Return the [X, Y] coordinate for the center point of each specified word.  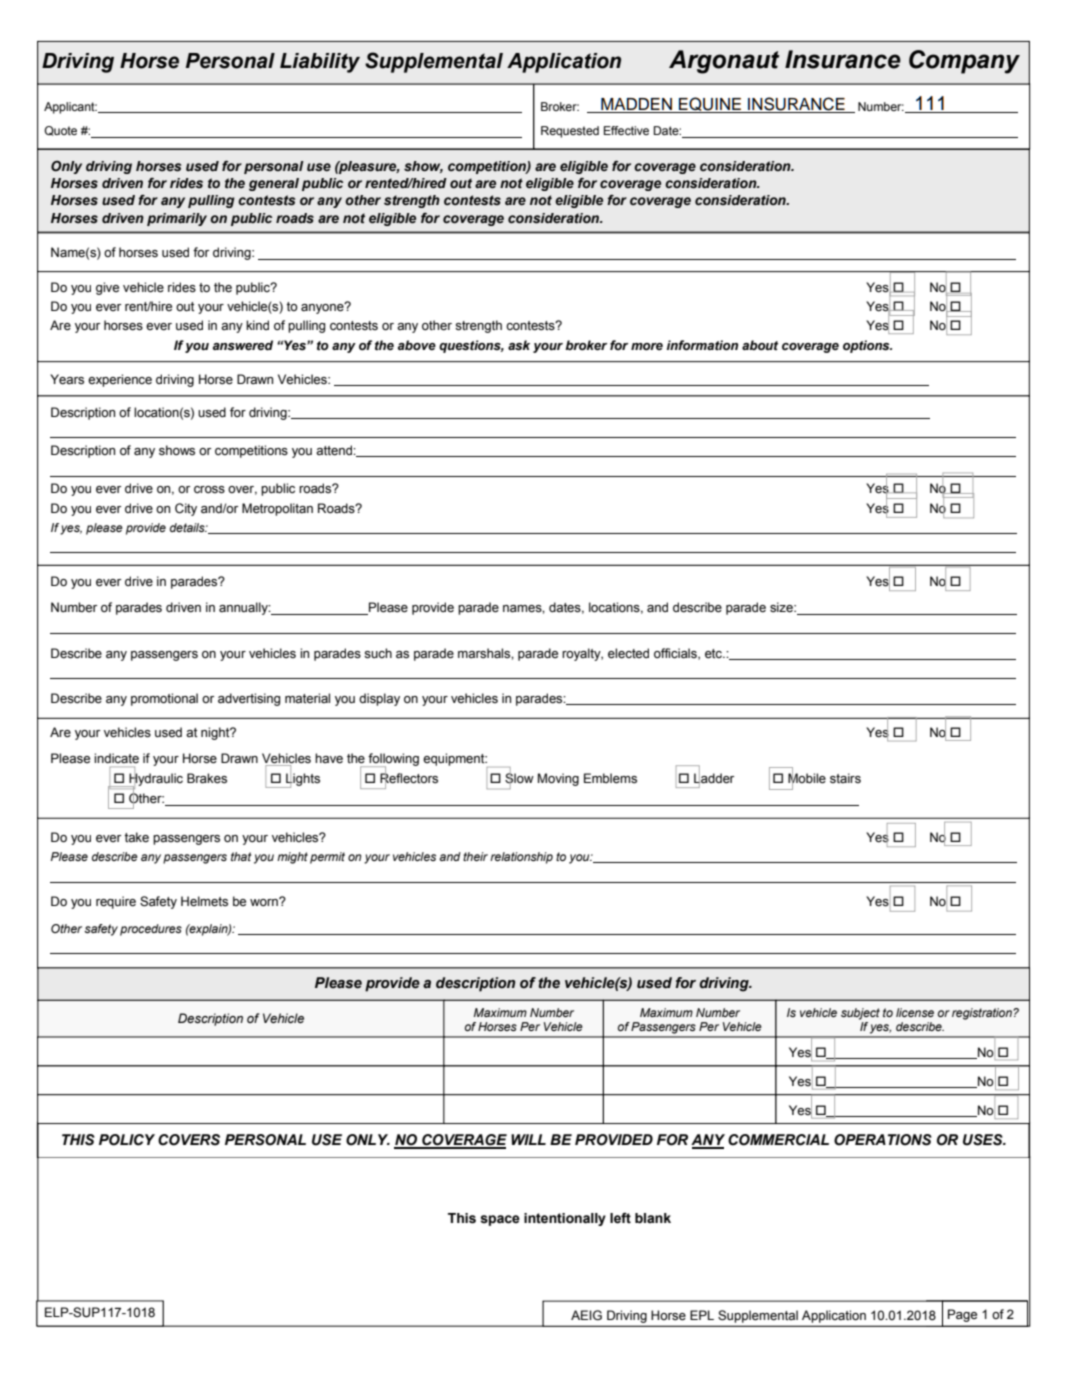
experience [120, 380]
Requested [570, 132]
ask [519, 345]
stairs [845, 778]
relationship [521, 858]
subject [860, 1014]
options [867, 346]
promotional [164, 699]
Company [964, 62]
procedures [151, 930]
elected [628, 653]
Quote [60, 131]
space [500, 1220]
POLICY [127, 1140]
